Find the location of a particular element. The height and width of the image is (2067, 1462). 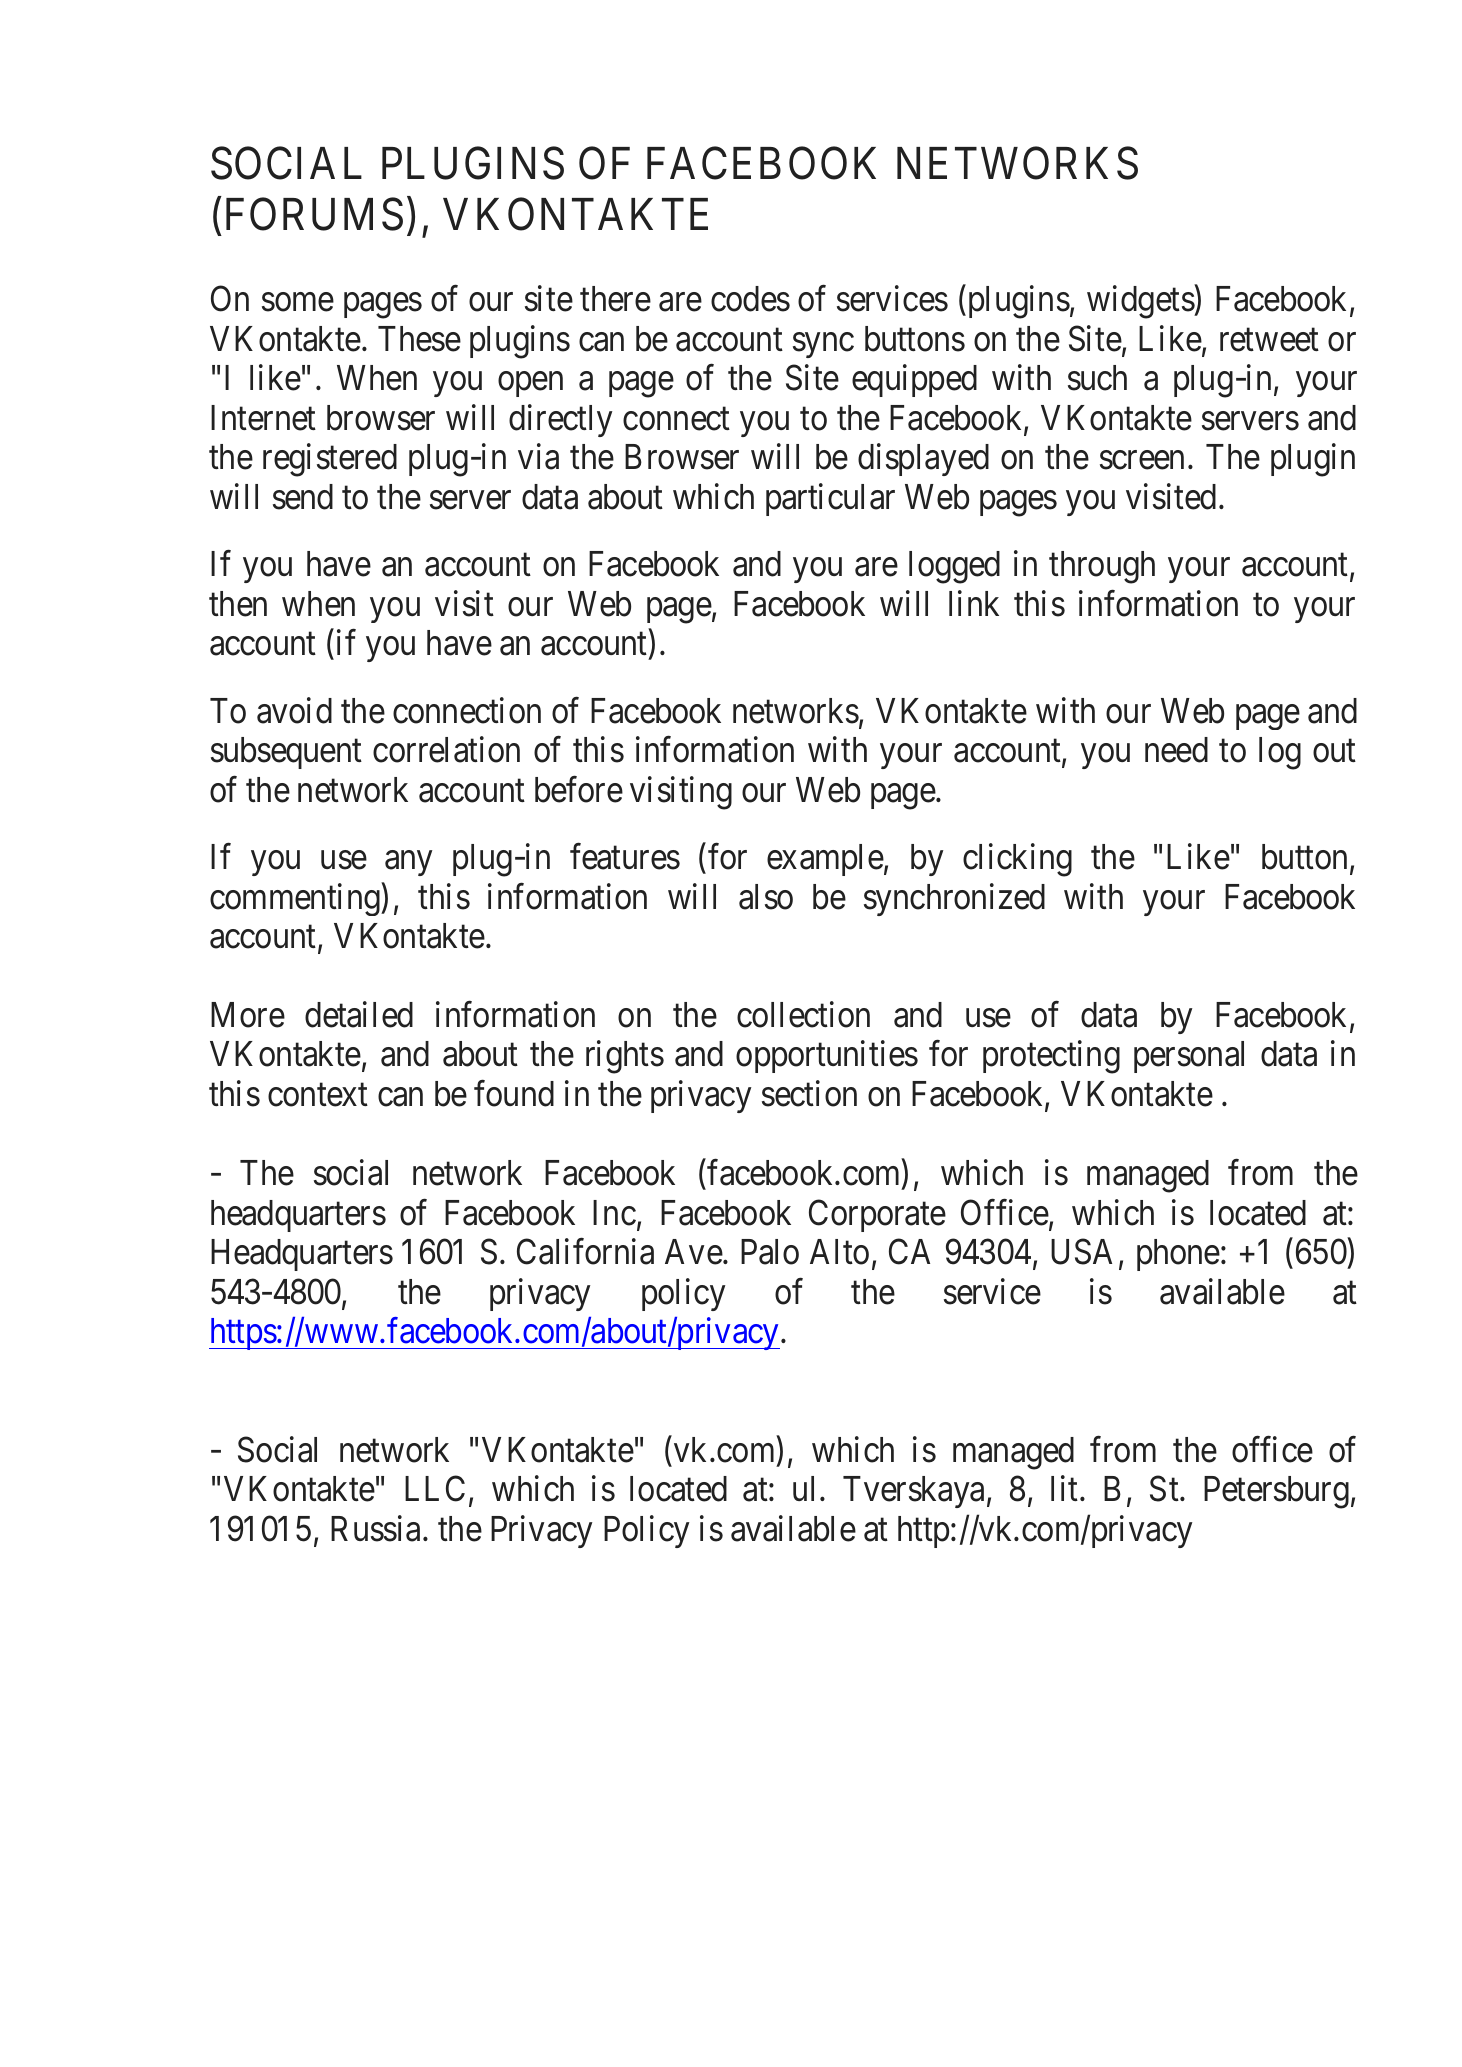

context is located at coordinates (318, 1095).
